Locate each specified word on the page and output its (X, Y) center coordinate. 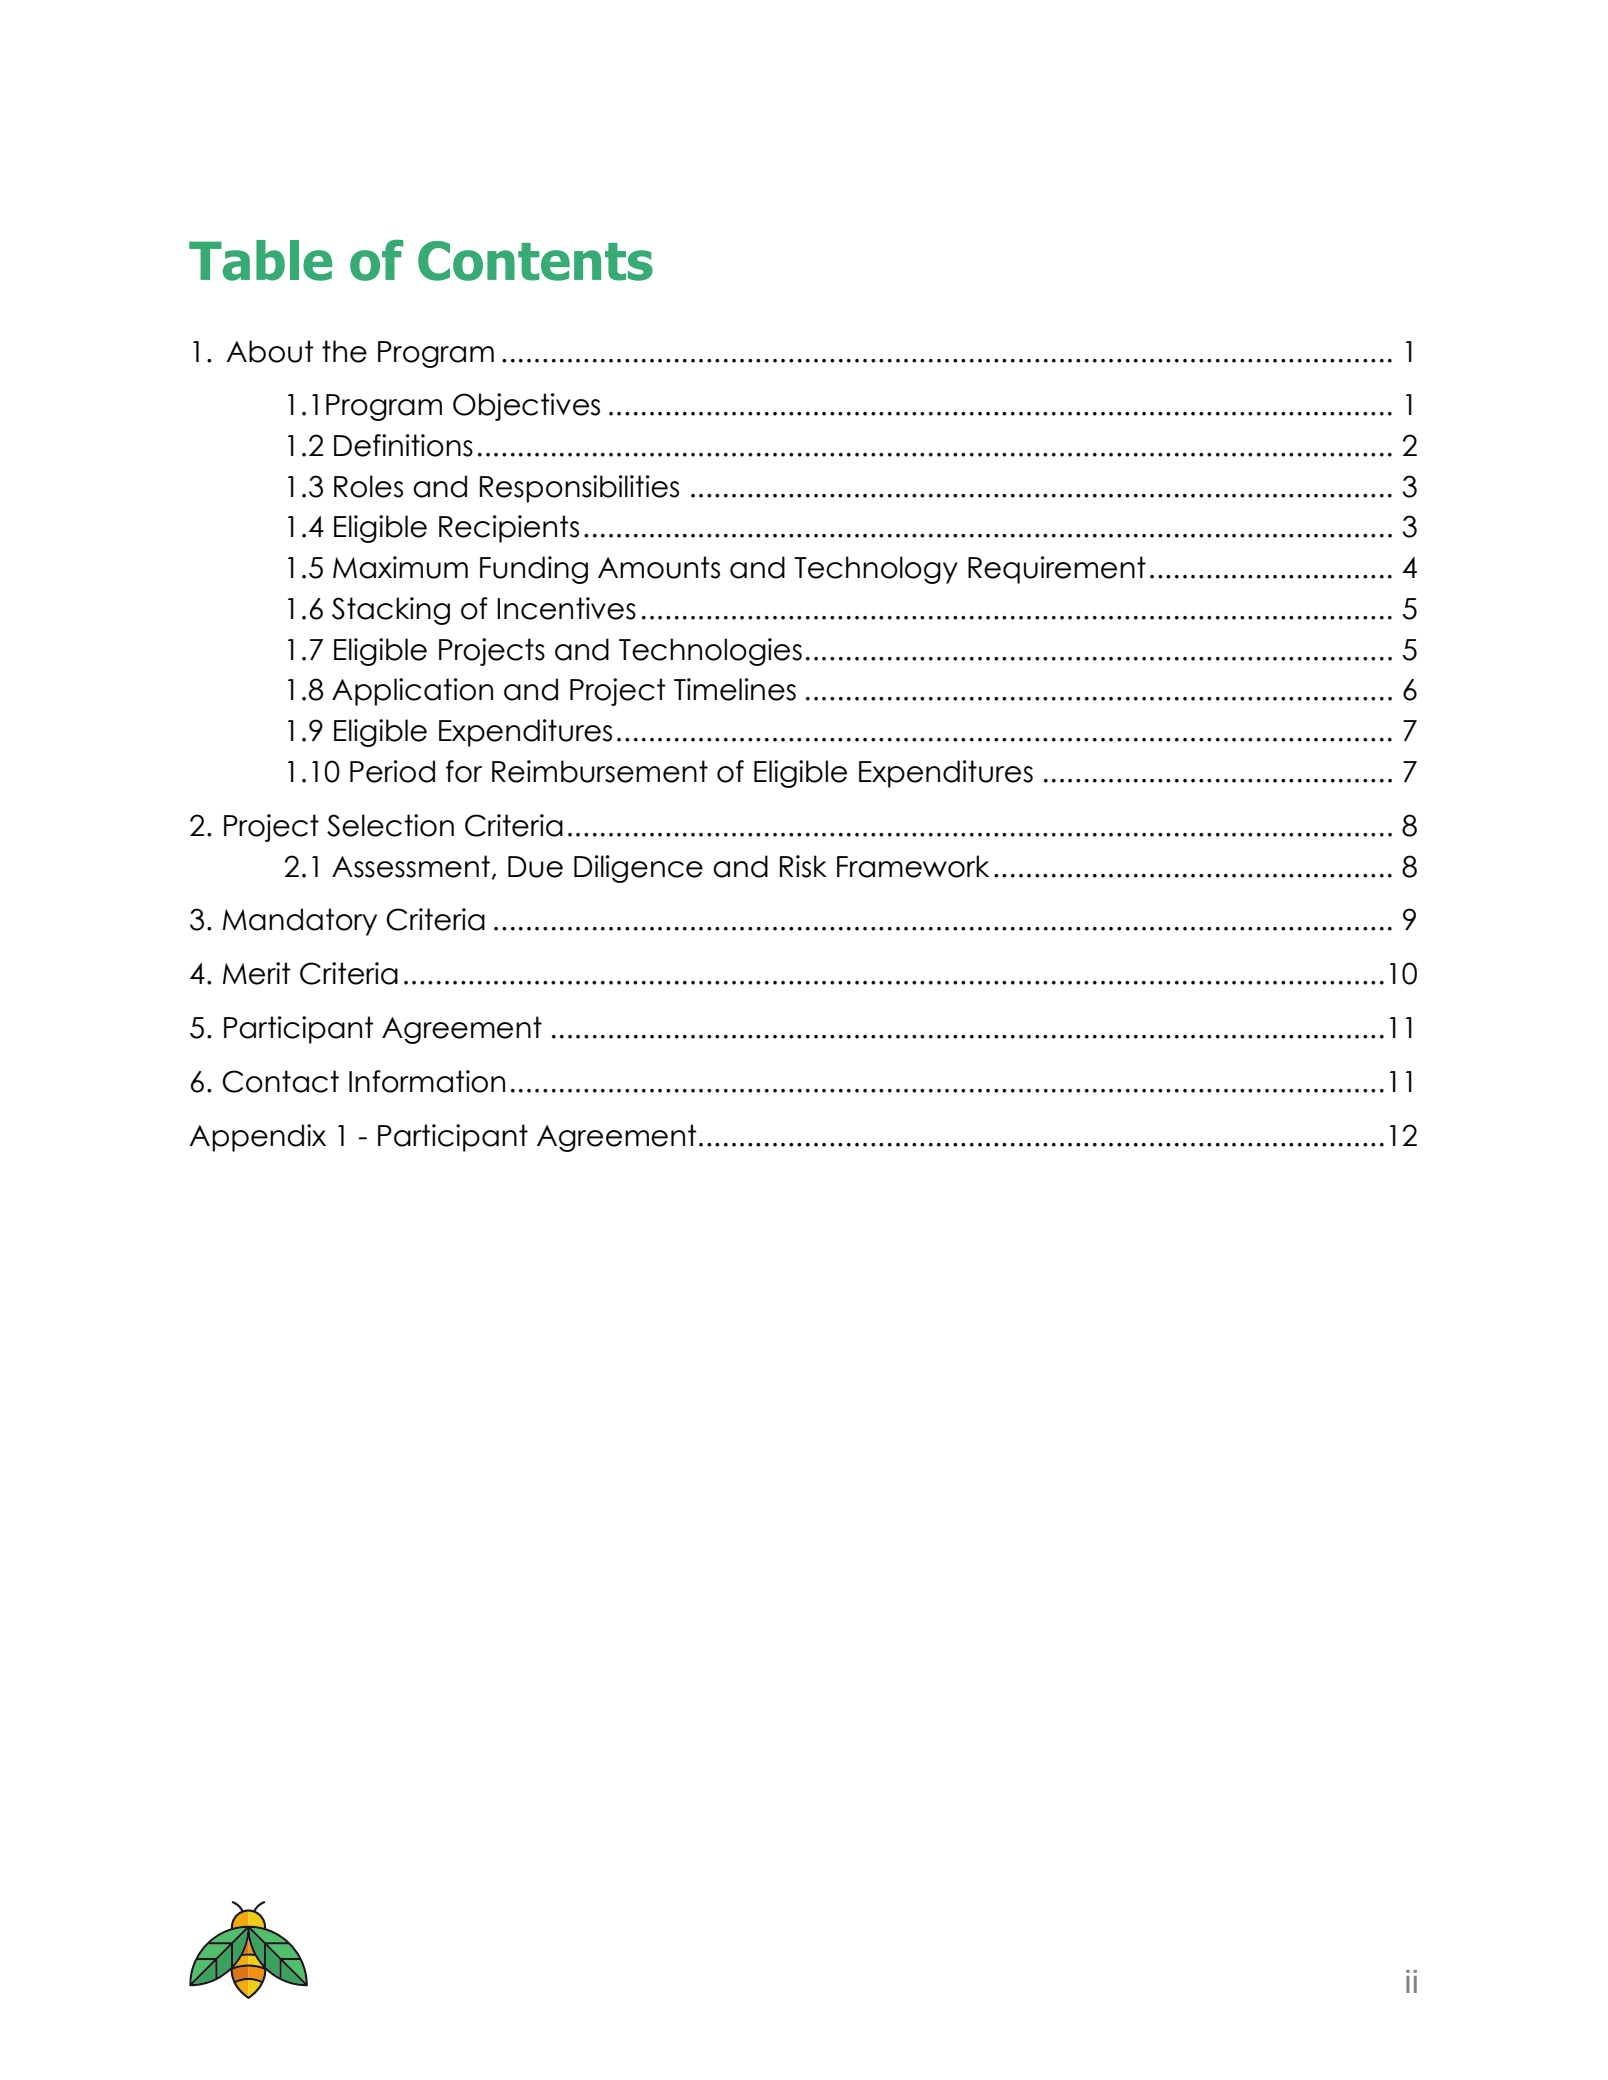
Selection (390, 825)
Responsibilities (579, 489)
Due (535, 867)
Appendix (257, 1138)
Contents (535, 261)
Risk (803, 866)
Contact (280, 1081)
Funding (534, 570)
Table (260, 260)
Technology (876, 570)
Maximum (400, 567)
